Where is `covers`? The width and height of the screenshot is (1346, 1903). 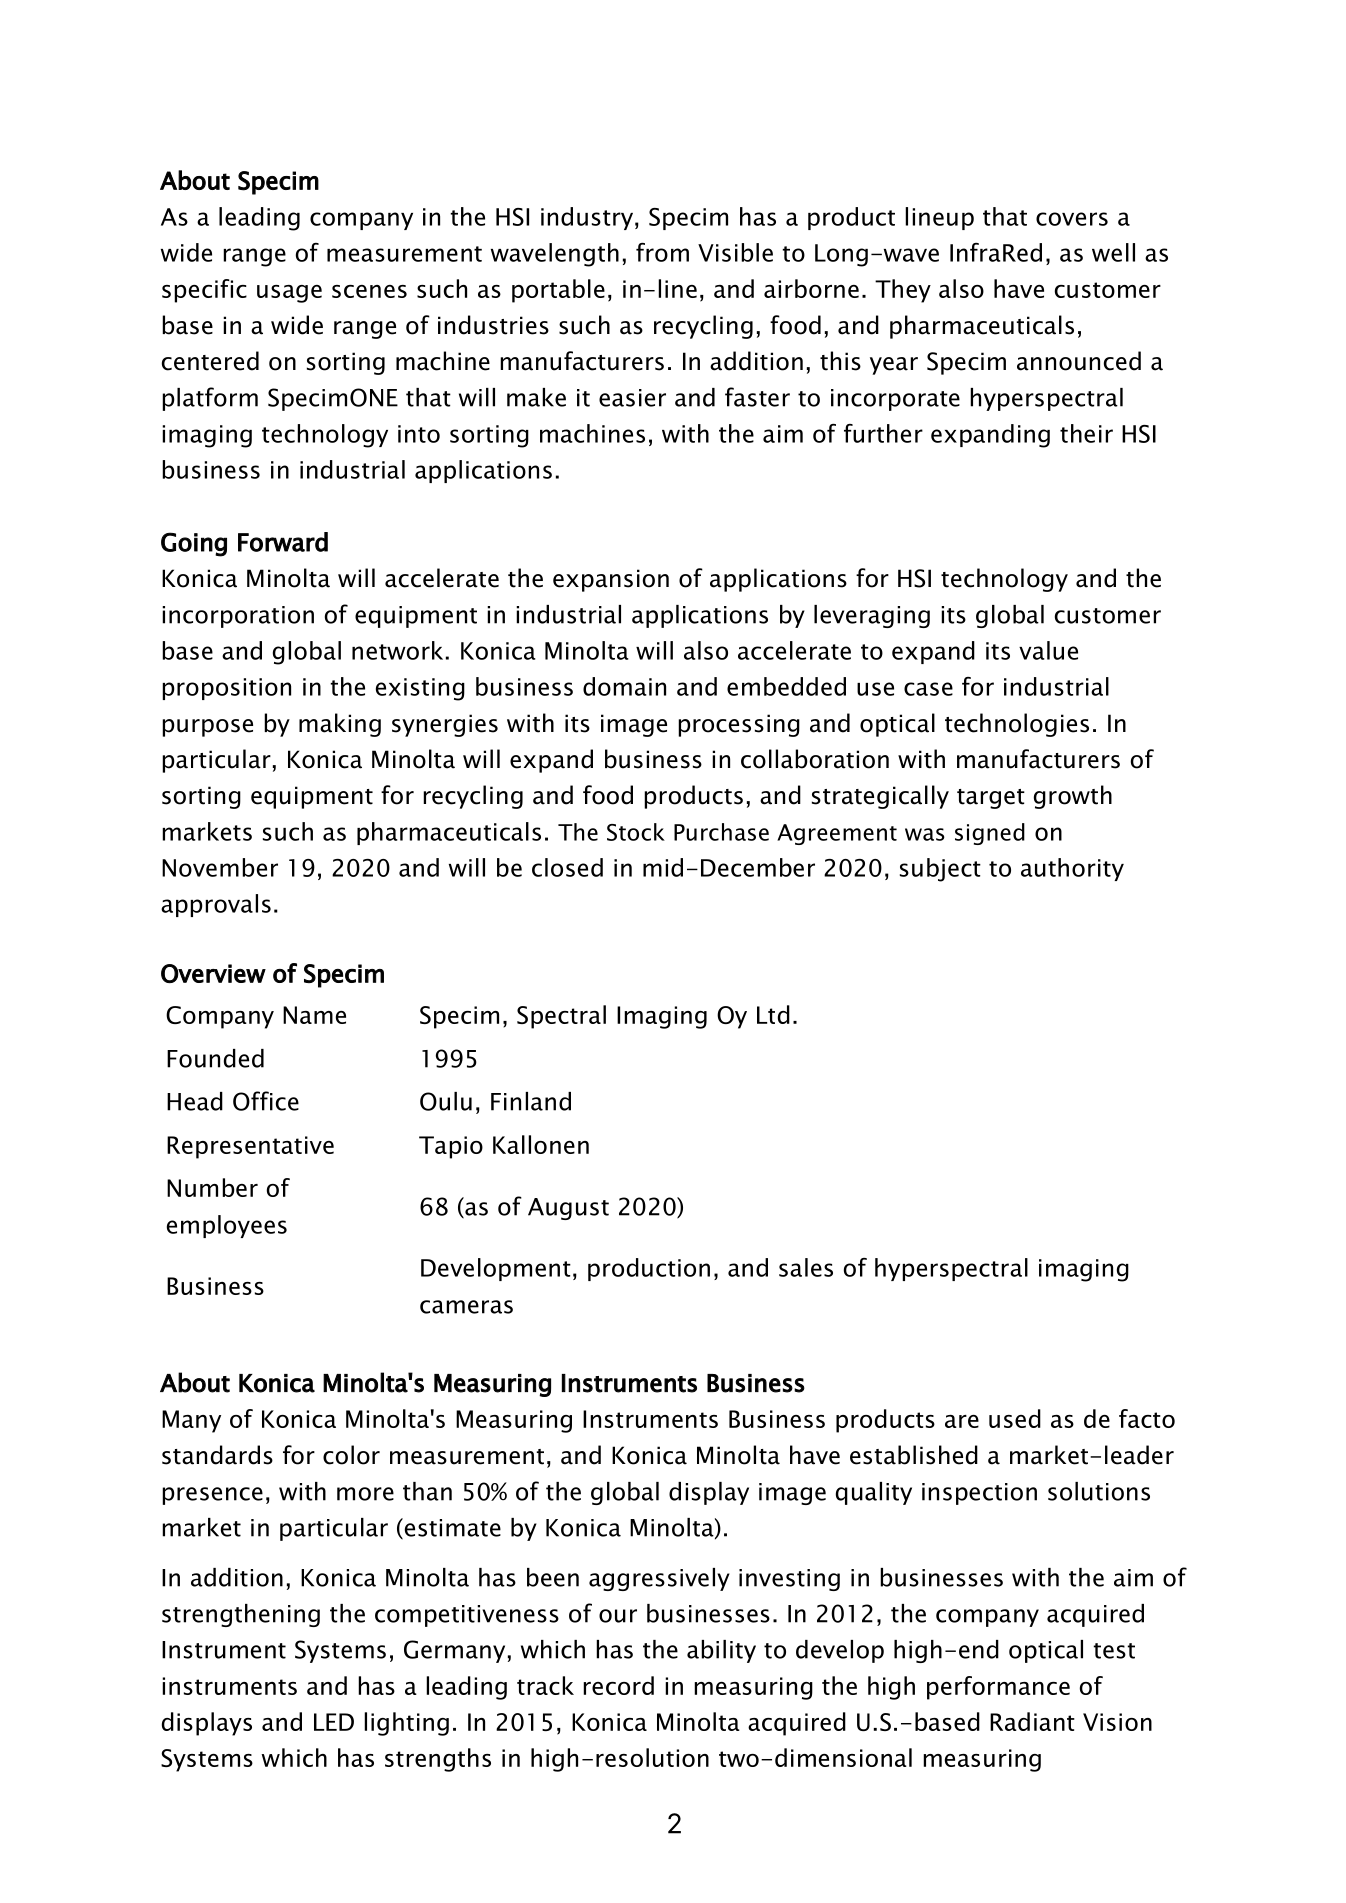
covers is located at coordinates (1072, 219).
